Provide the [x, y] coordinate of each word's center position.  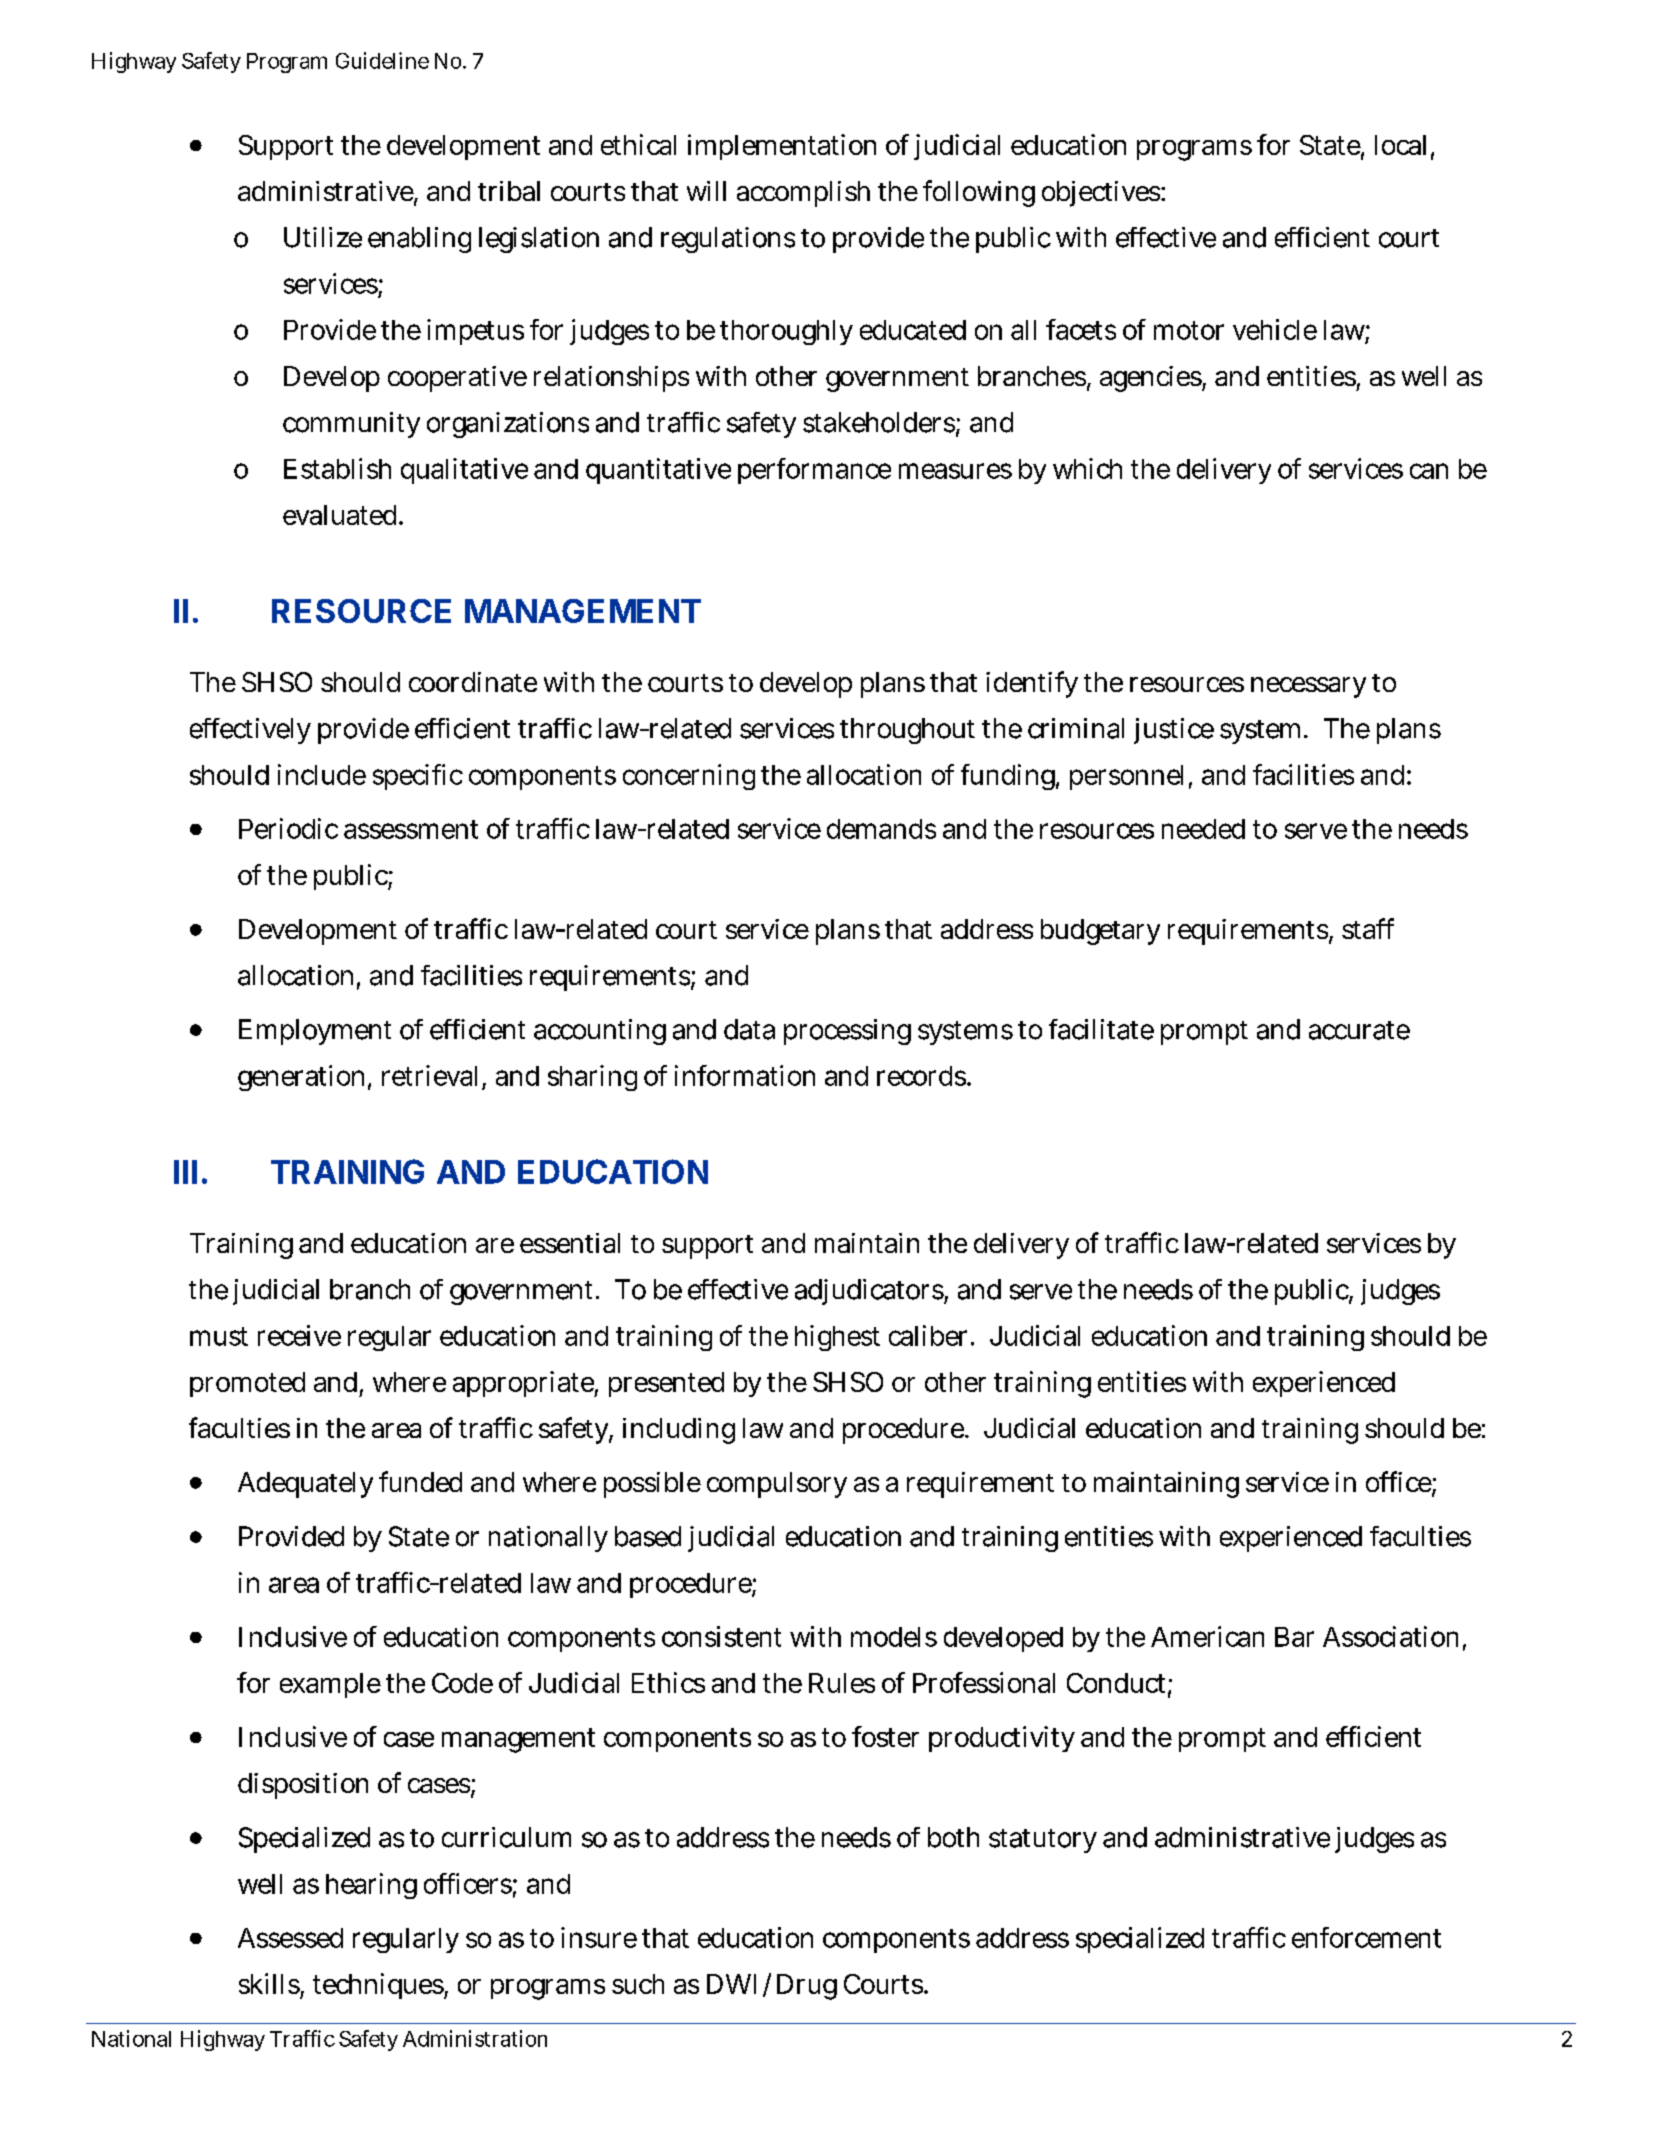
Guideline [382, 60]
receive [299, 1335]
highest [837, 1338]
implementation [782, 147]
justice [1174, 731]
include [322, 774]
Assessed [290, 1938]
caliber [930, 1335]
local [1400, 145]
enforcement [1366, 1937]
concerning [689, 777]
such [638, 1984]
